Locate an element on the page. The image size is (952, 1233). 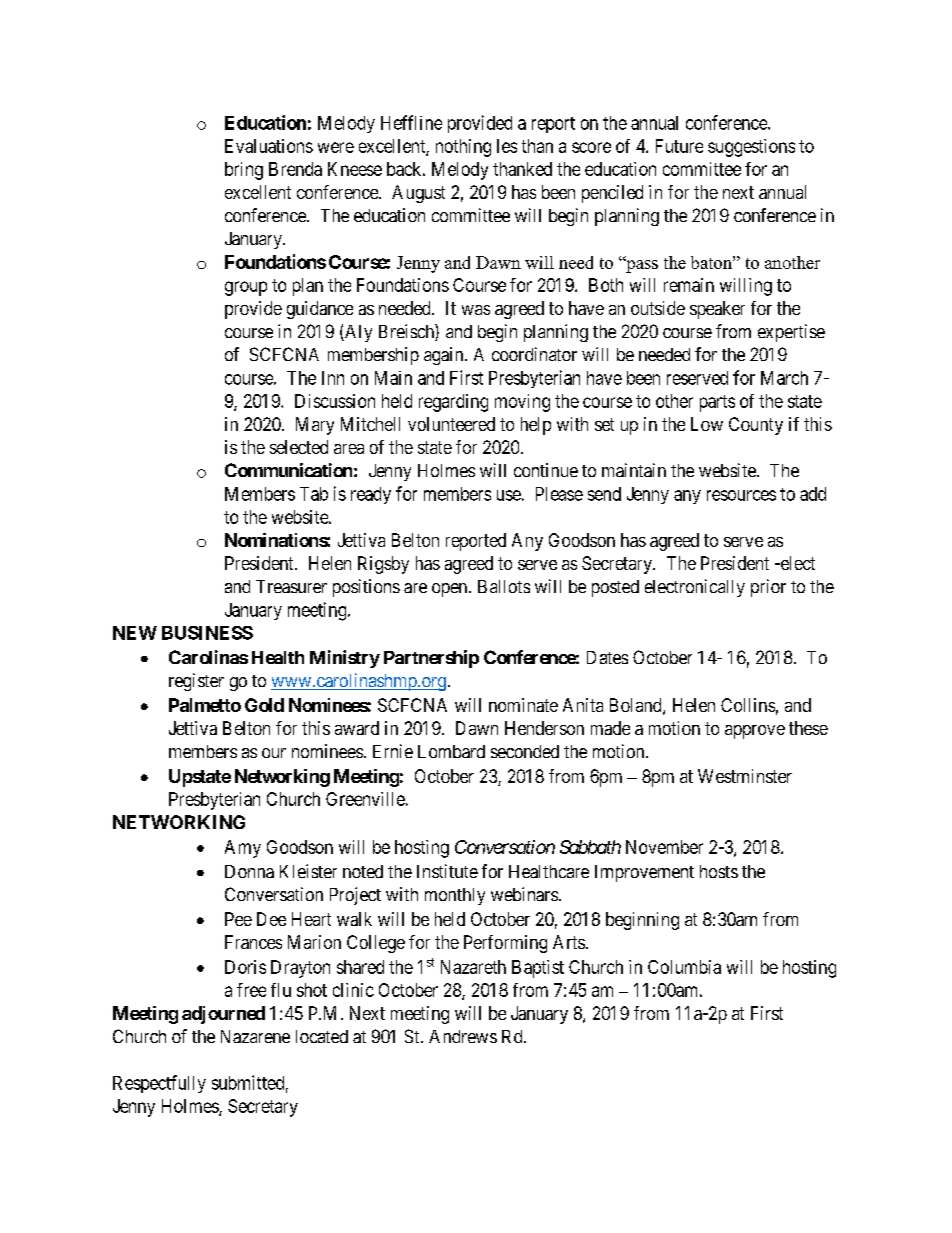
suggestions is located at coordinates (751, 148).
